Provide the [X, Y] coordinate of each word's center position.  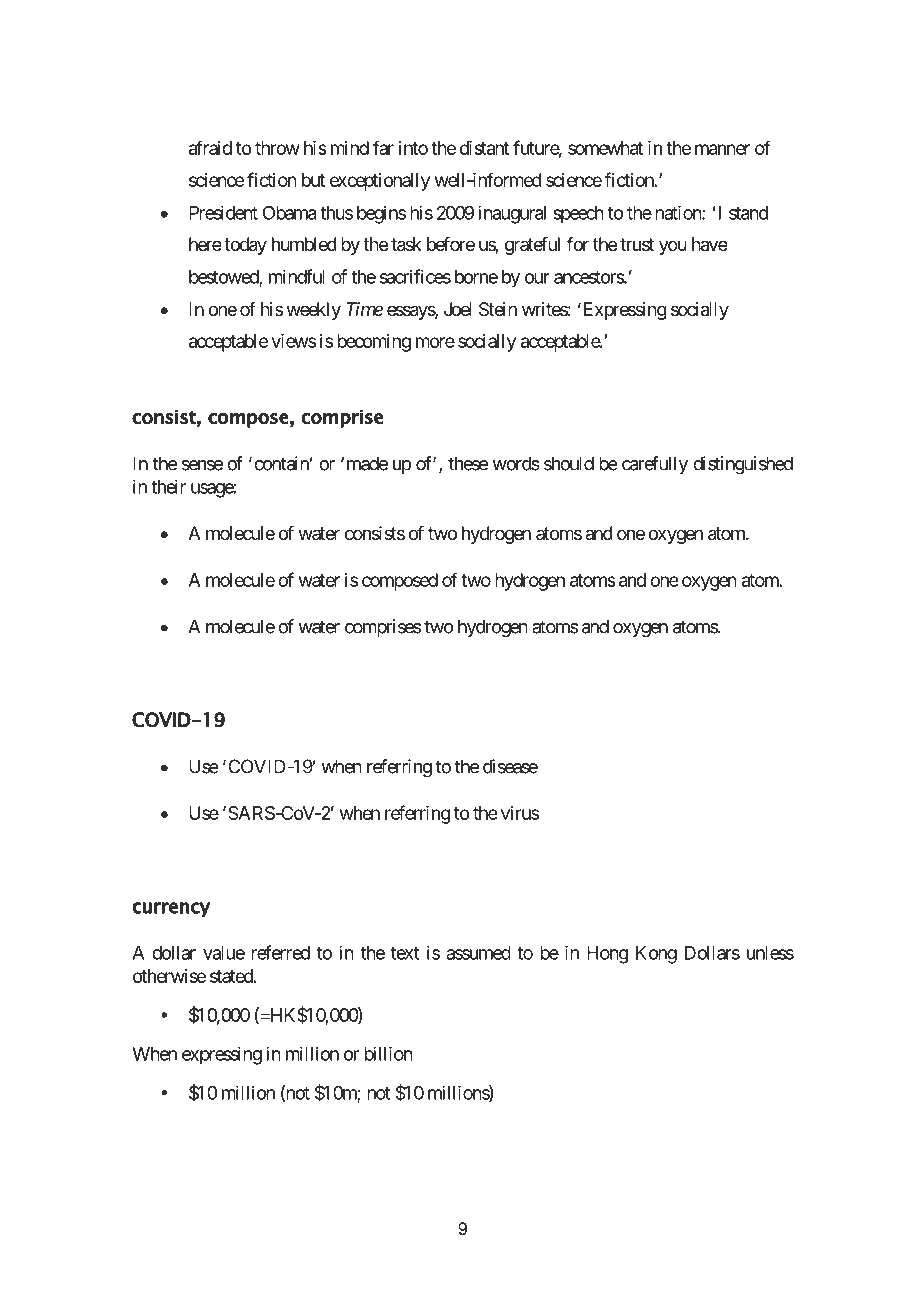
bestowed [224, 278]
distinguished [743, 465]
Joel [458, 309]
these [468, 463]
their [168, 486]
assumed [478, 953]
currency [171, 909]
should [569, 463]
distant [484, 148]
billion [388, 1053]
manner [722, 149]
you [673, 247]
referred [280, 952]
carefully [655, 465]
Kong [656, 955]
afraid [210, 147]
